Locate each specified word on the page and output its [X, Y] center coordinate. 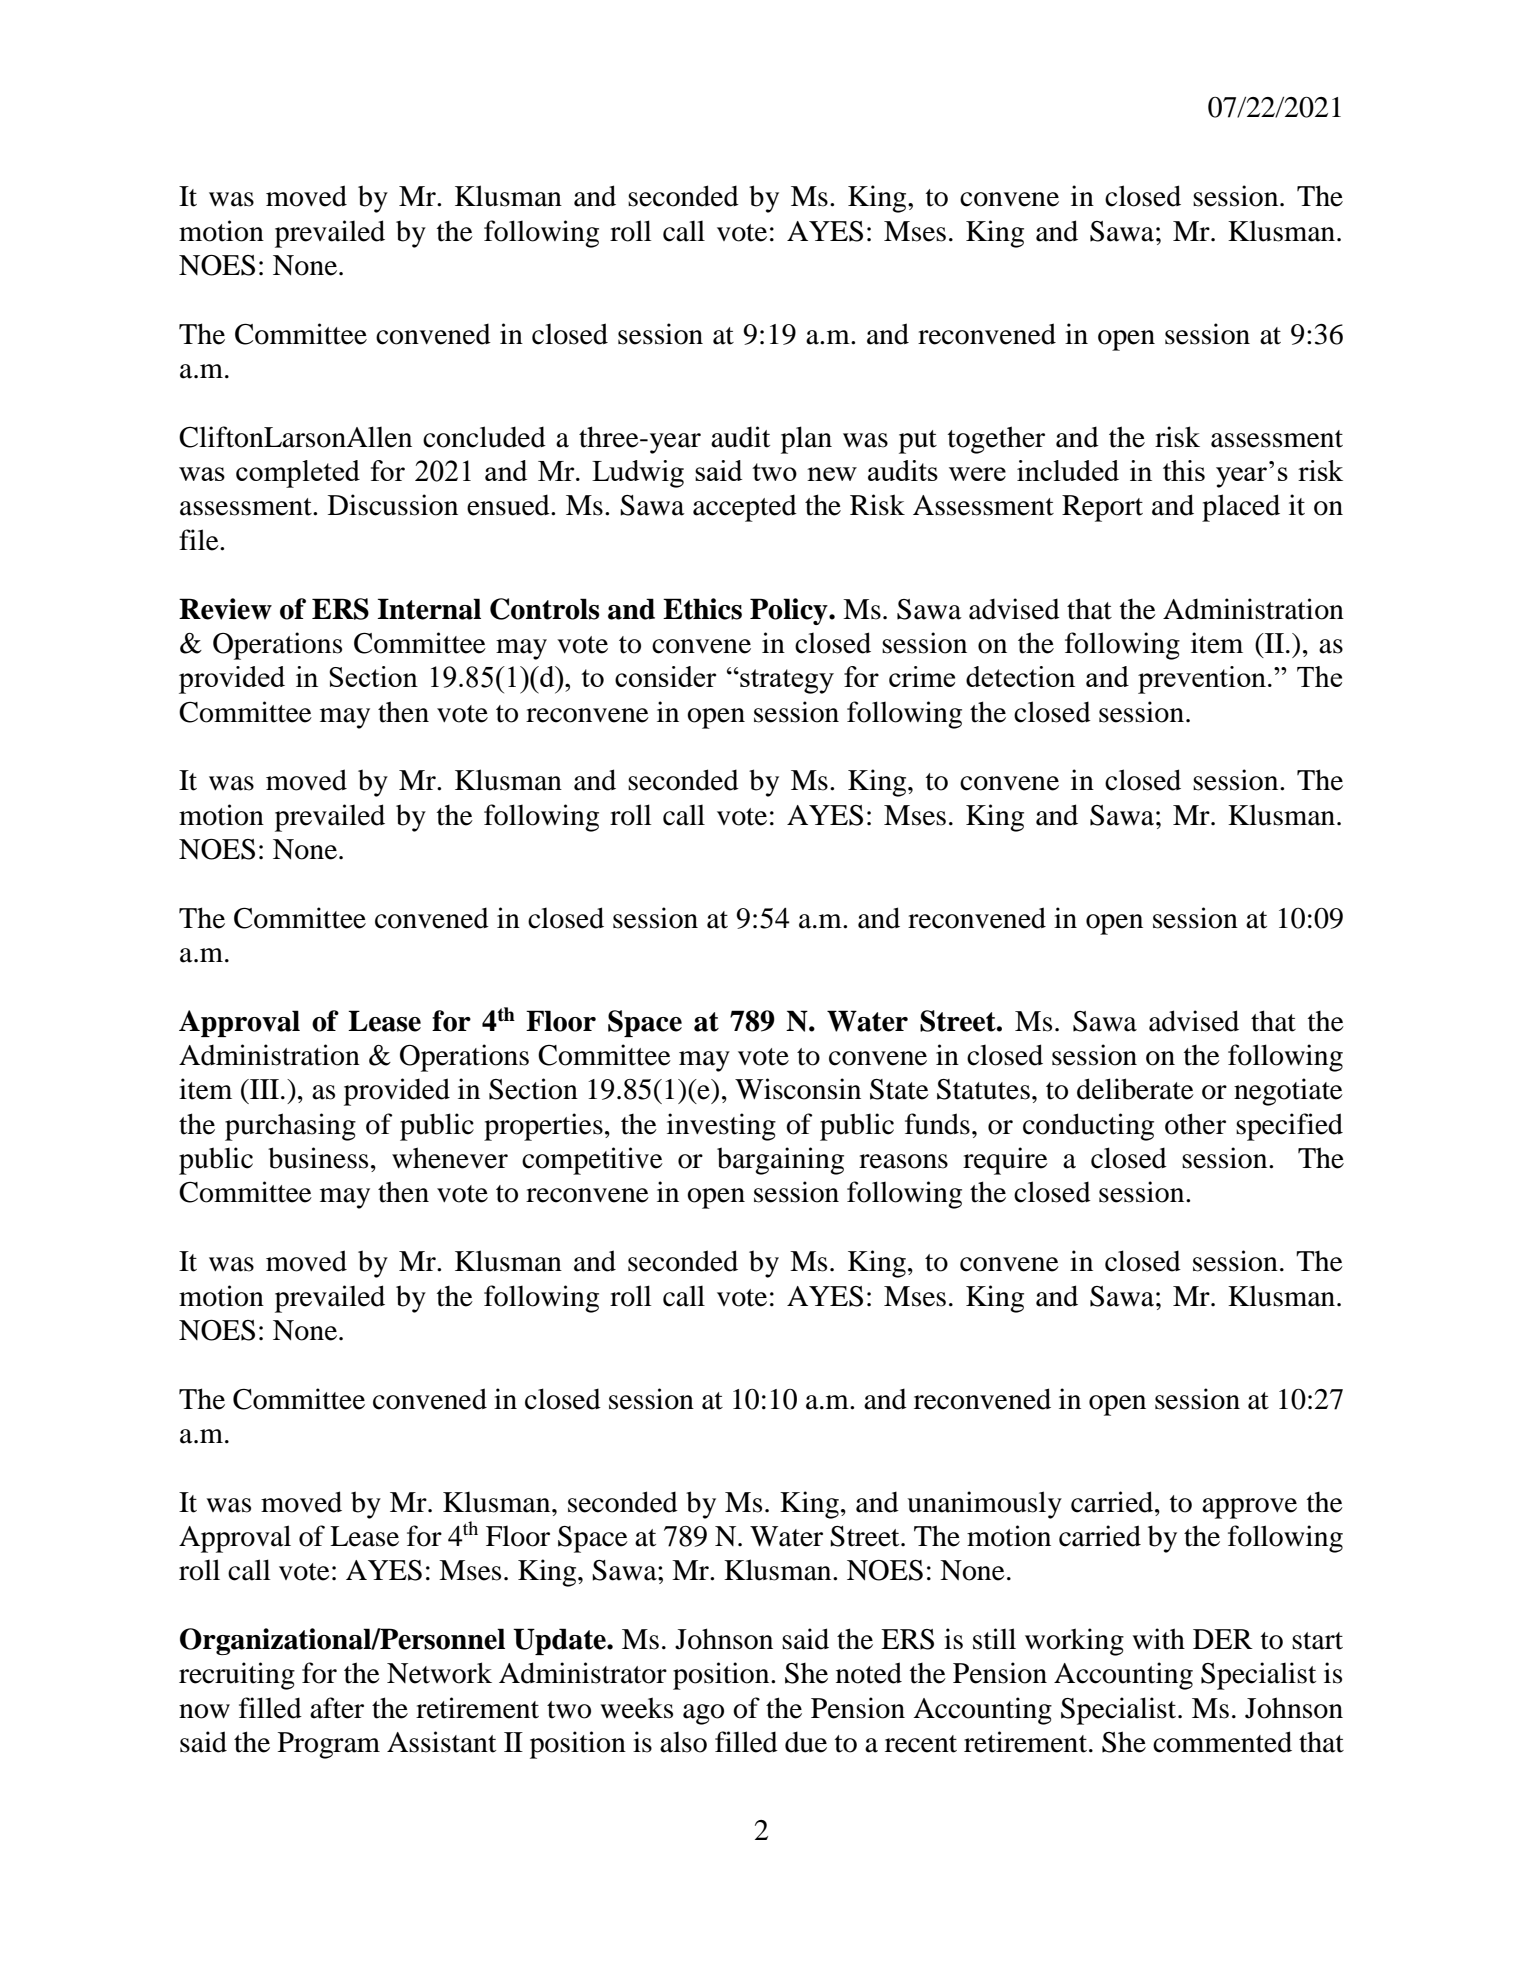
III [265, 1089]
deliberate [1135, 1089]
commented [1222, 1742]
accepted [745, 508]
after [337, 1708]
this [1184, 470]
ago [703, 1714]
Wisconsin [798, 1089]
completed [298, 474]
